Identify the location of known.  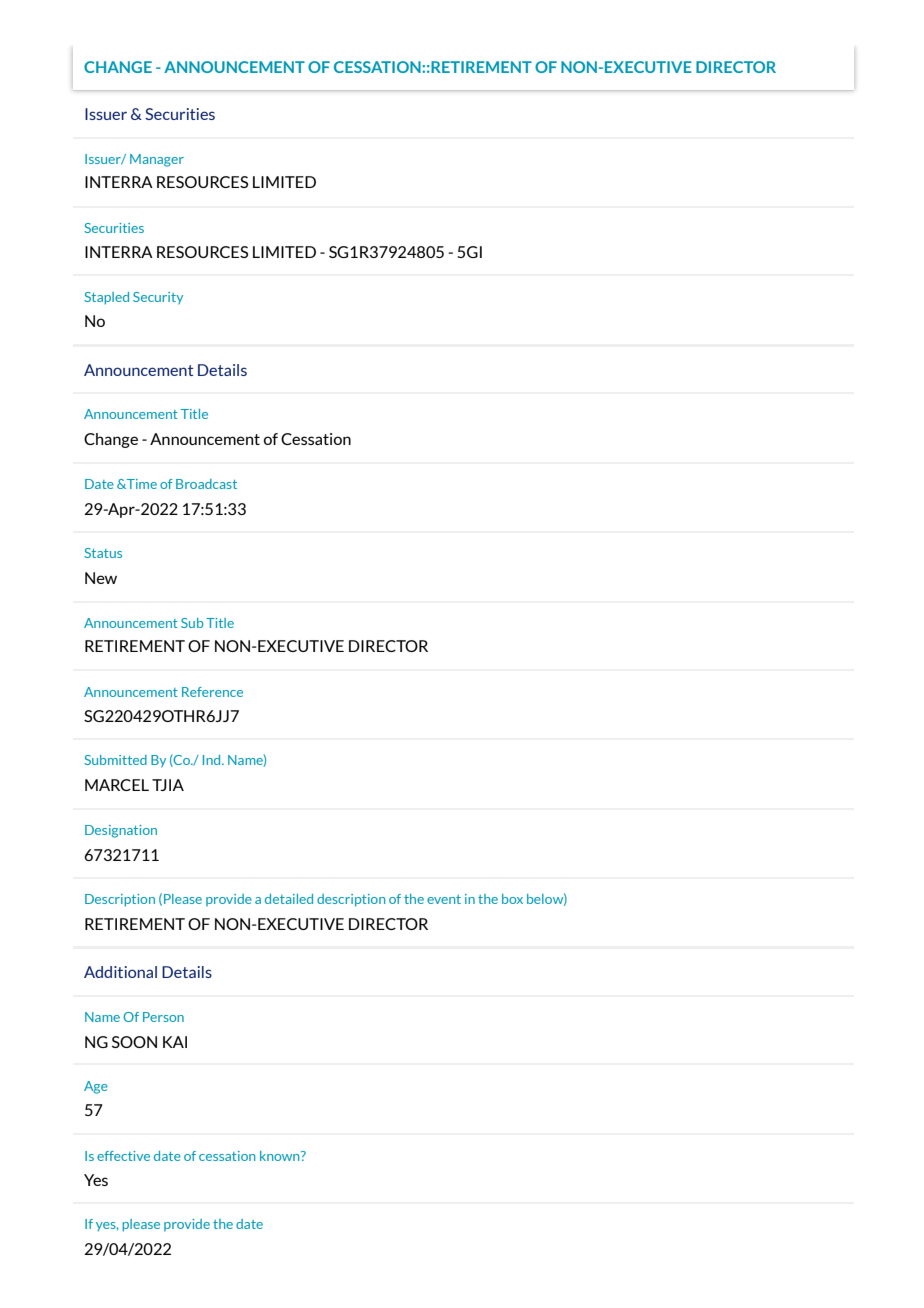
(281, 1156).
